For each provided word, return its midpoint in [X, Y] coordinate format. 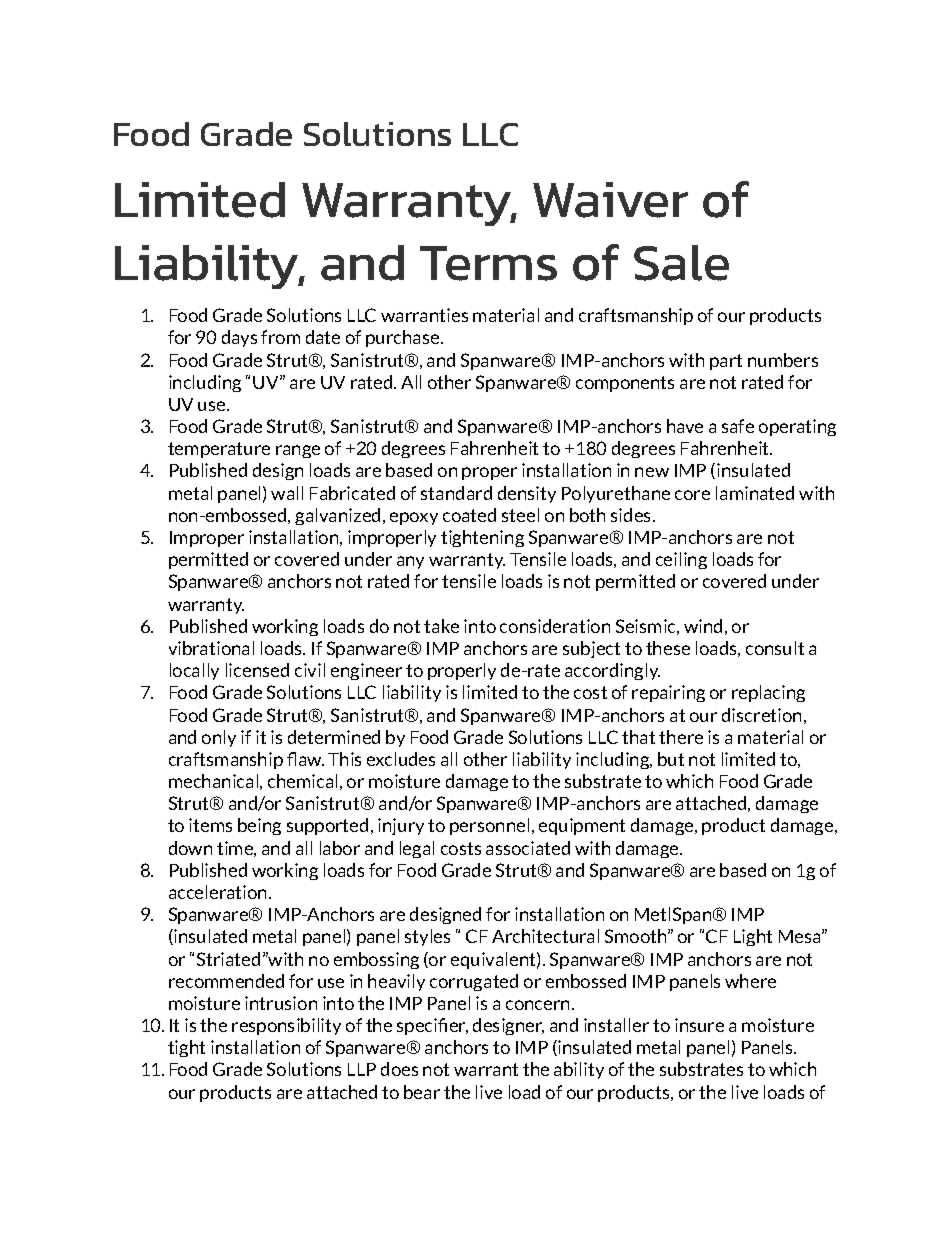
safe [738, 426]
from [280, 337]
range [298, 451]
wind [703, 626]
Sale [681, 263]
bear [422, 1092]
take [441, 626]
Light [753, 937]
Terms [488, 263]
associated [528, 848]
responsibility [286, 1026]
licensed [257, 670]
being [259, 826]
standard [456, 493]
